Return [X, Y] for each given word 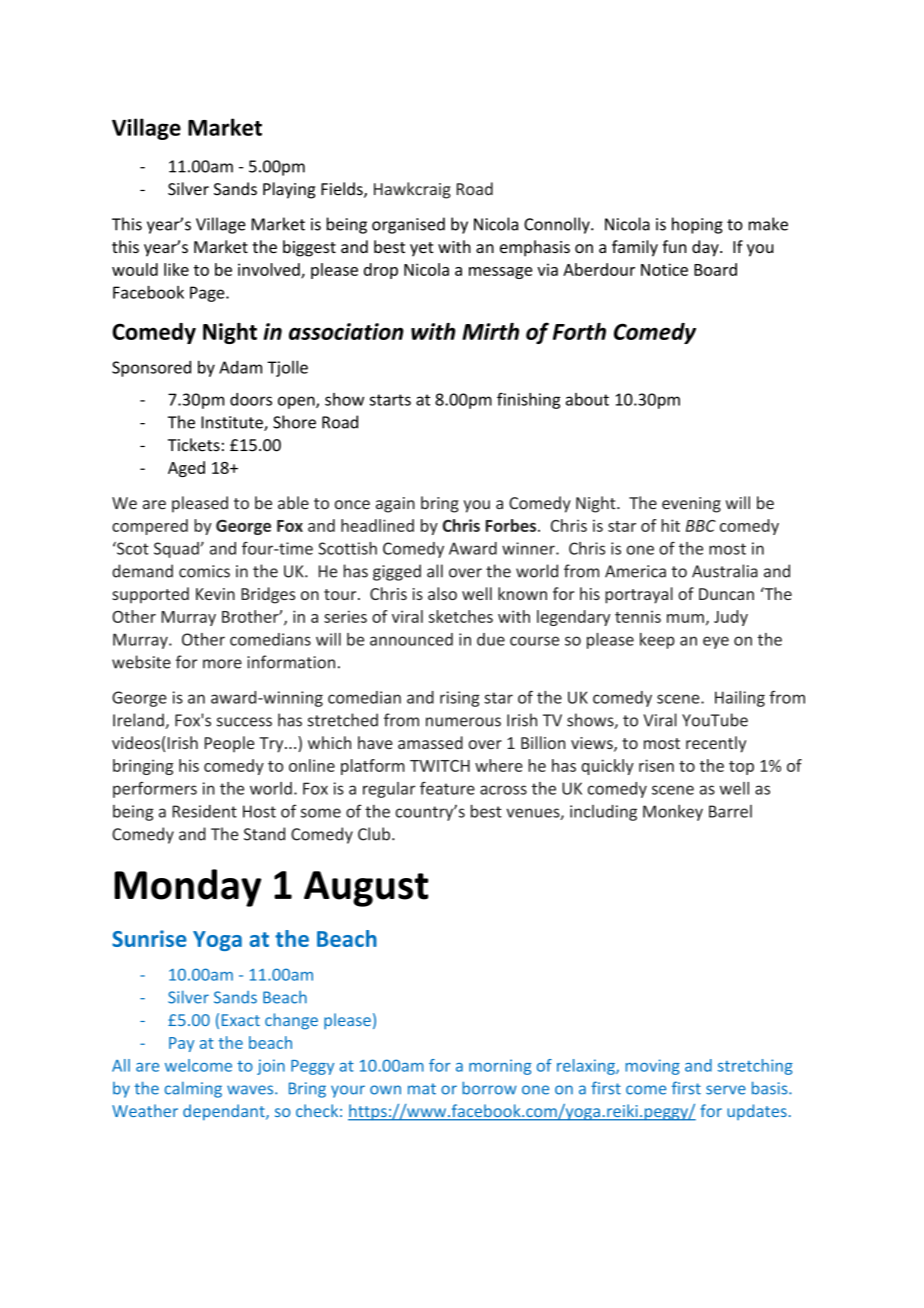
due [491, 639]
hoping [697, 225]
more [222, 664]
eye [716, 642]
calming [193, 1089]
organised [408, 225]
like [176, 269]
